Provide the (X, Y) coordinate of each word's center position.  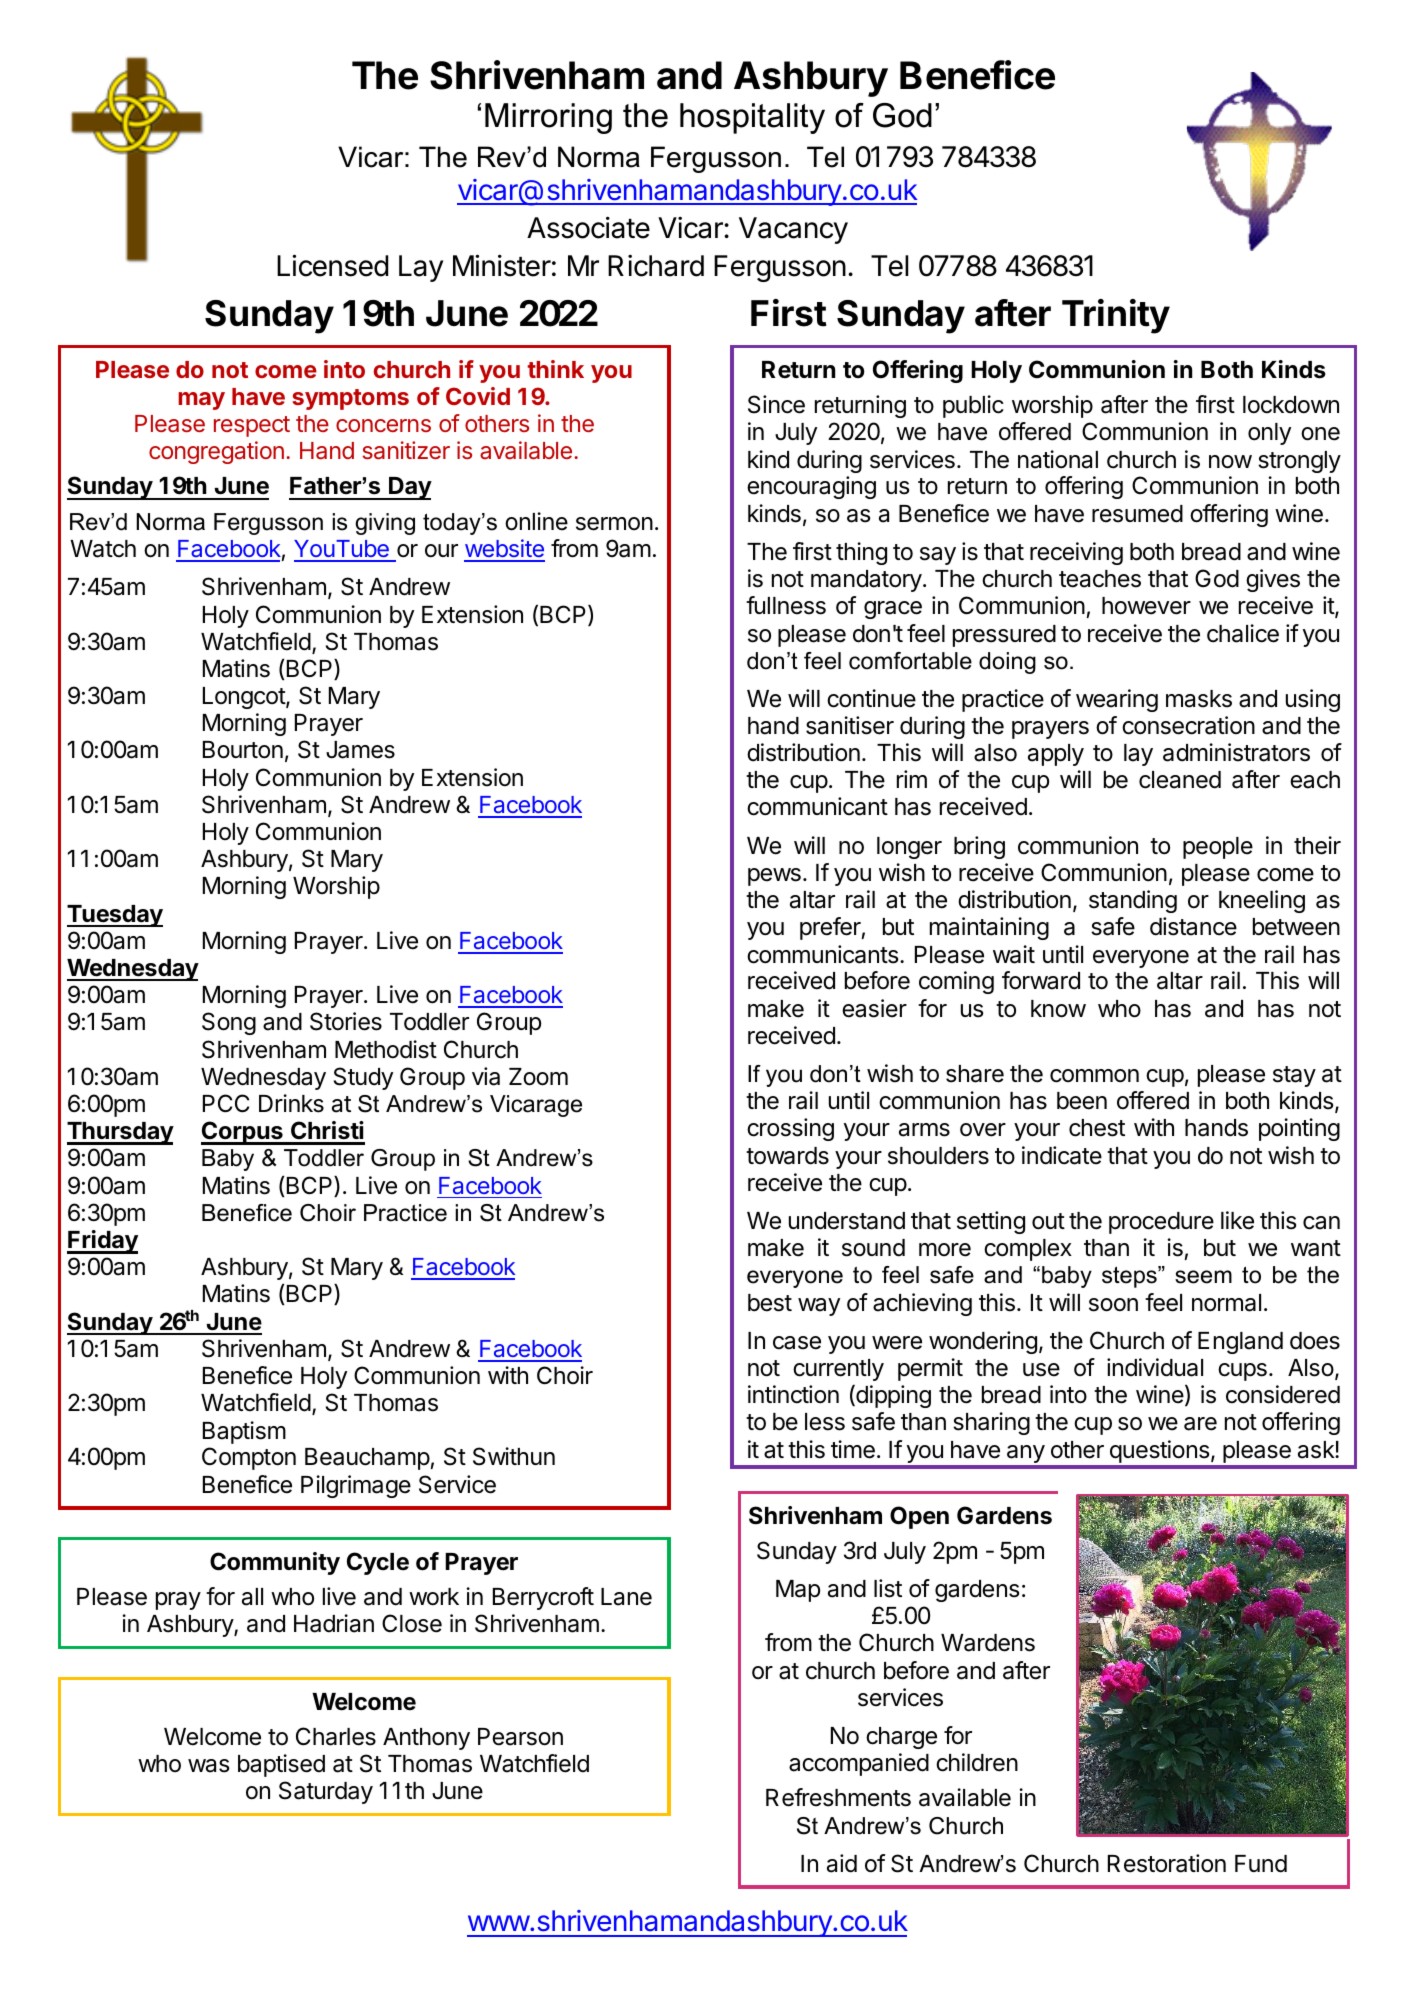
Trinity (1116, 316)
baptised (281, 1765)
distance (1193, 926)
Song (229, 1023)
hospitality (752, 118)
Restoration (1167, 1863)
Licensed (332, 265)
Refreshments (838, 1797)
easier (874, 1008)
